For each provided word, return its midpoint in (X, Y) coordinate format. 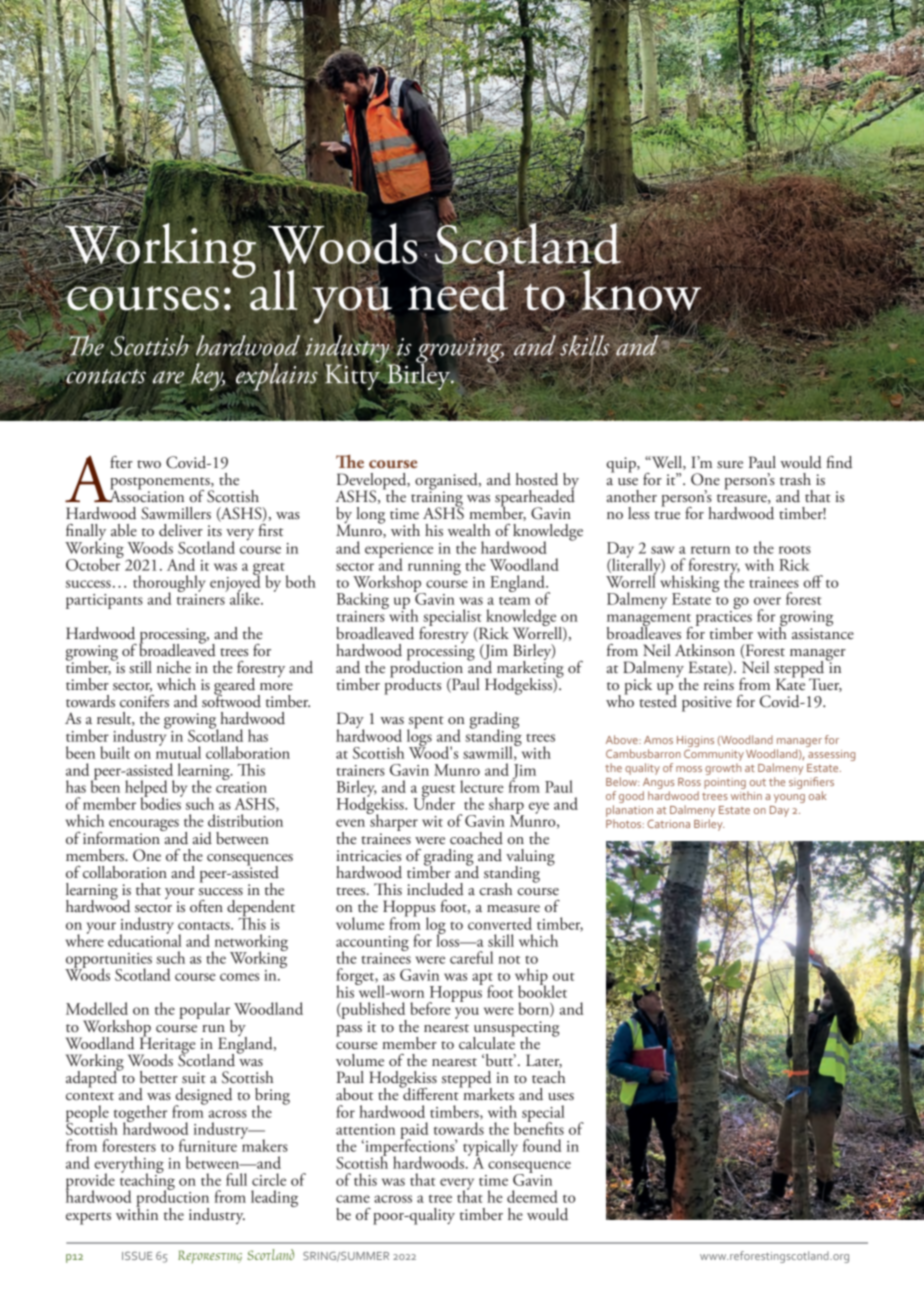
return (710, 550)
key (207, 377)
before (431, 1007)
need (459, 290)
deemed (532, 1196)
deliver (181, 530)
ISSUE (137, 1255)
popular (205, 1012)
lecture (482, 786)
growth (723, 769)
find (839, 462)
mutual (178, 751)
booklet (542, 990)
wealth (469, 530)
